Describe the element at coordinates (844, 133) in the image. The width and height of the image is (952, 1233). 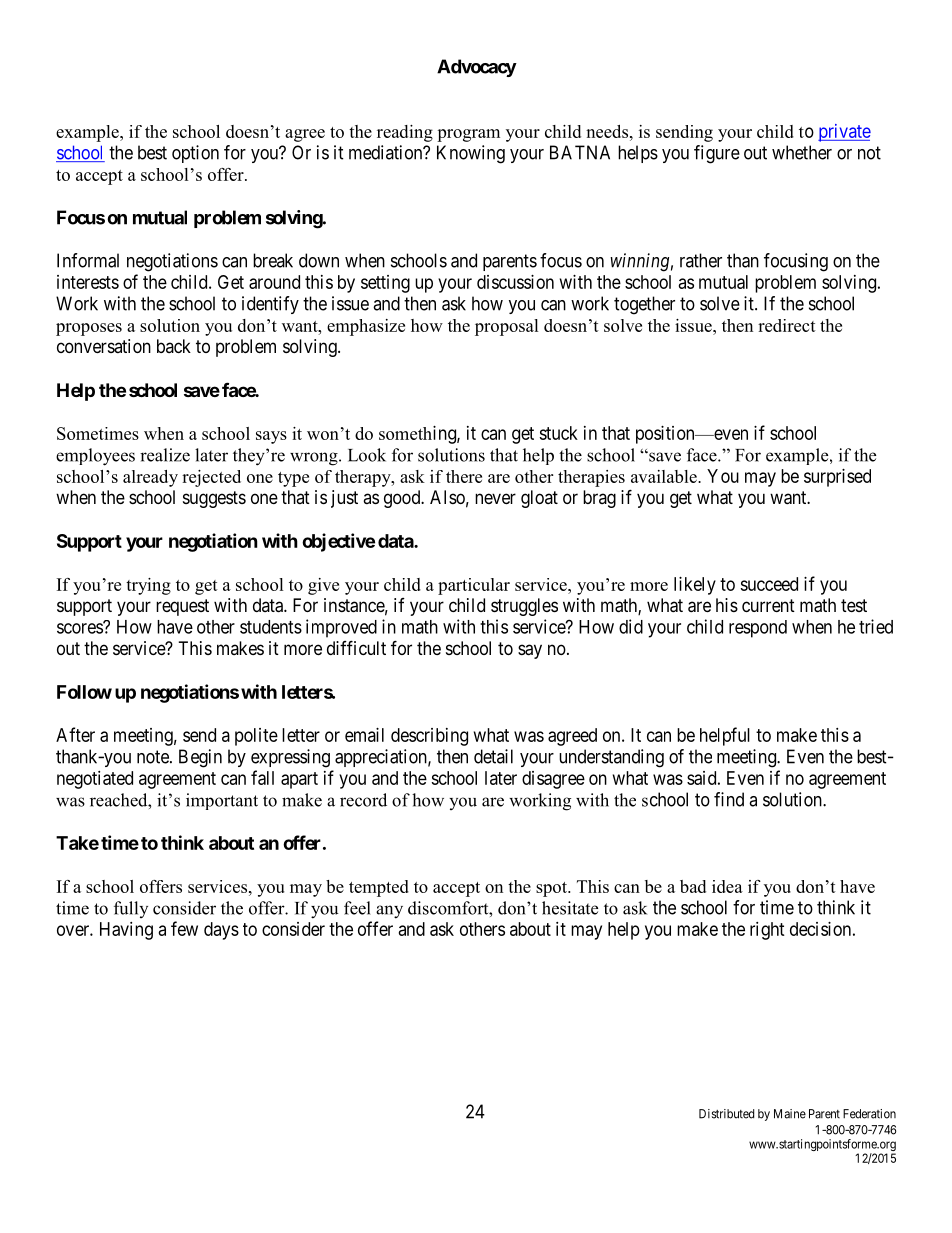
I see `private` at that location.
